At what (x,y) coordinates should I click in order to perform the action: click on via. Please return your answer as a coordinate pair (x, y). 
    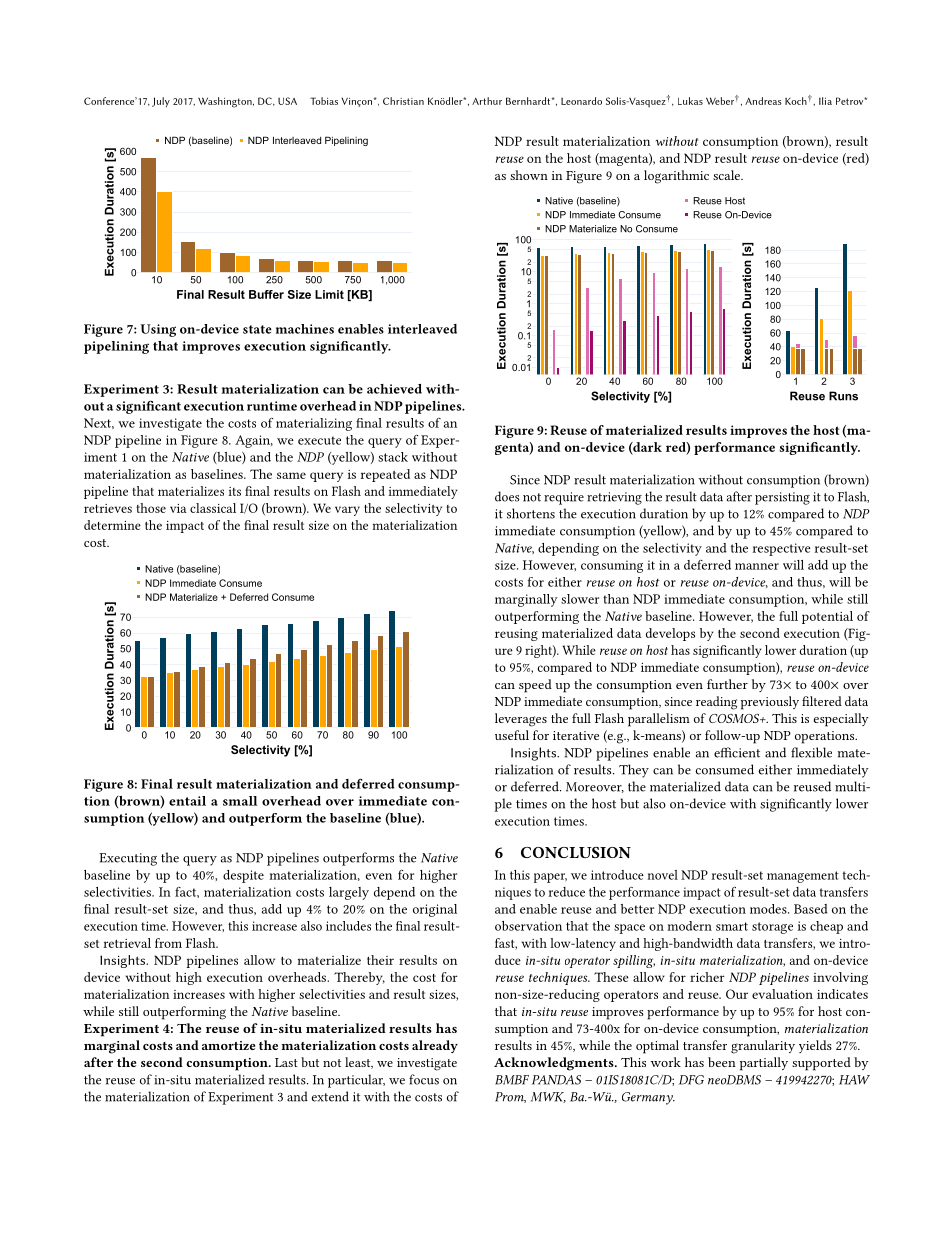
    Looking at the image, I should click on (178, 508).
